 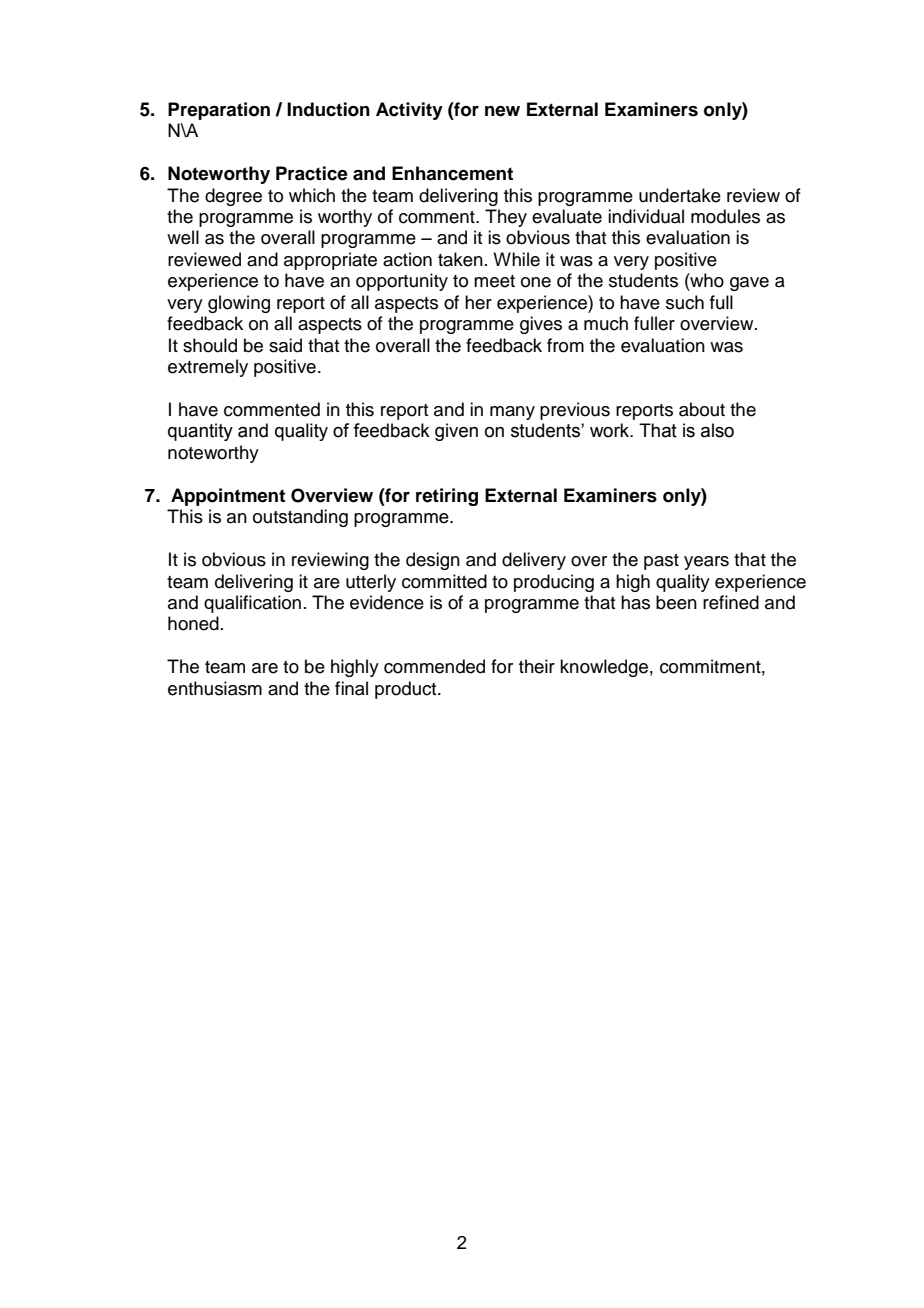 I want to click on taken, so click(x=460, y=259).
